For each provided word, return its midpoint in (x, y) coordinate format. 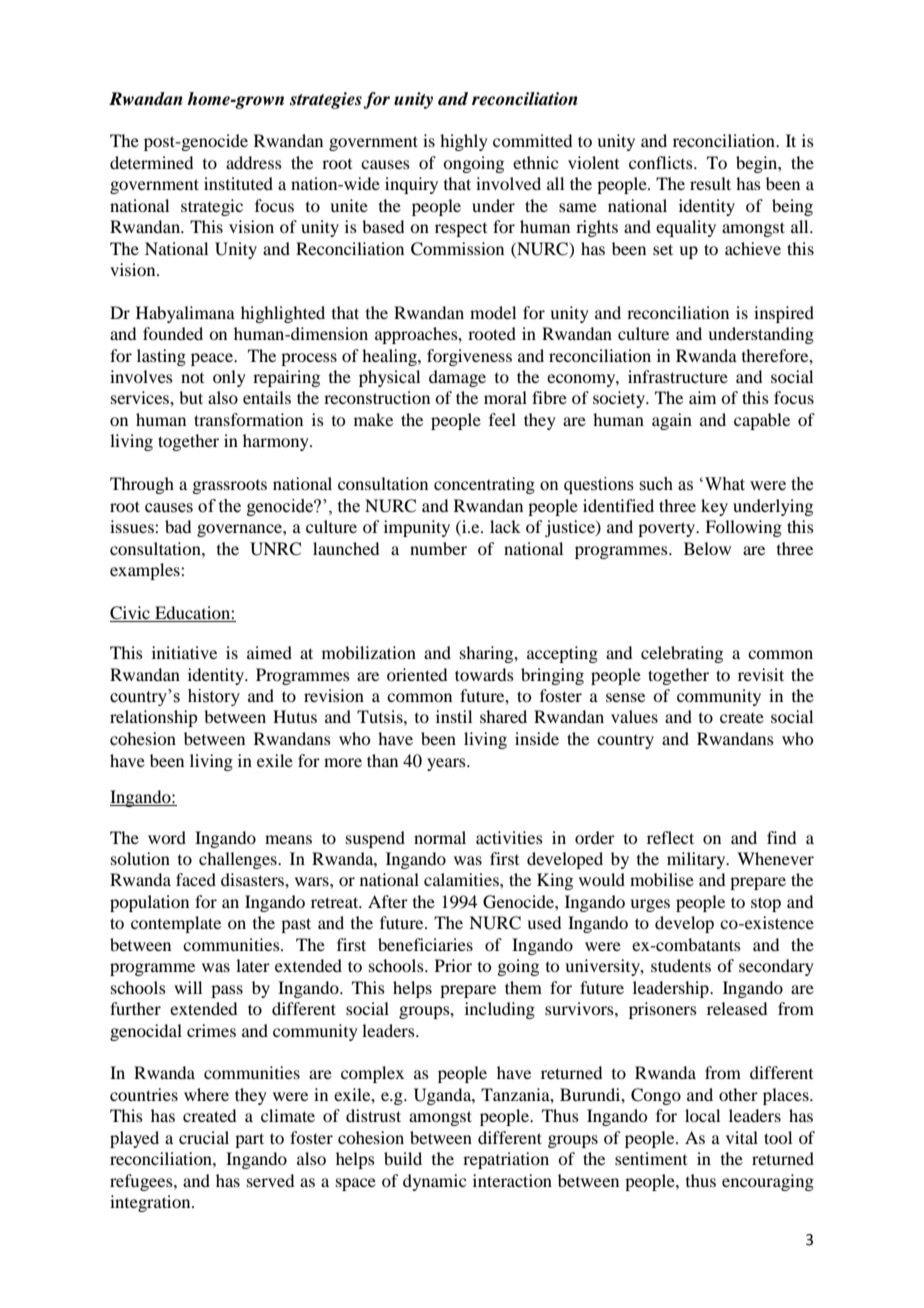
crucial (204, 1137)
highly (464, 142)
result (710, 183)
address (254, 162)
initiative (184, 652)
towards (484, 674)
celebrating (682, 654)
